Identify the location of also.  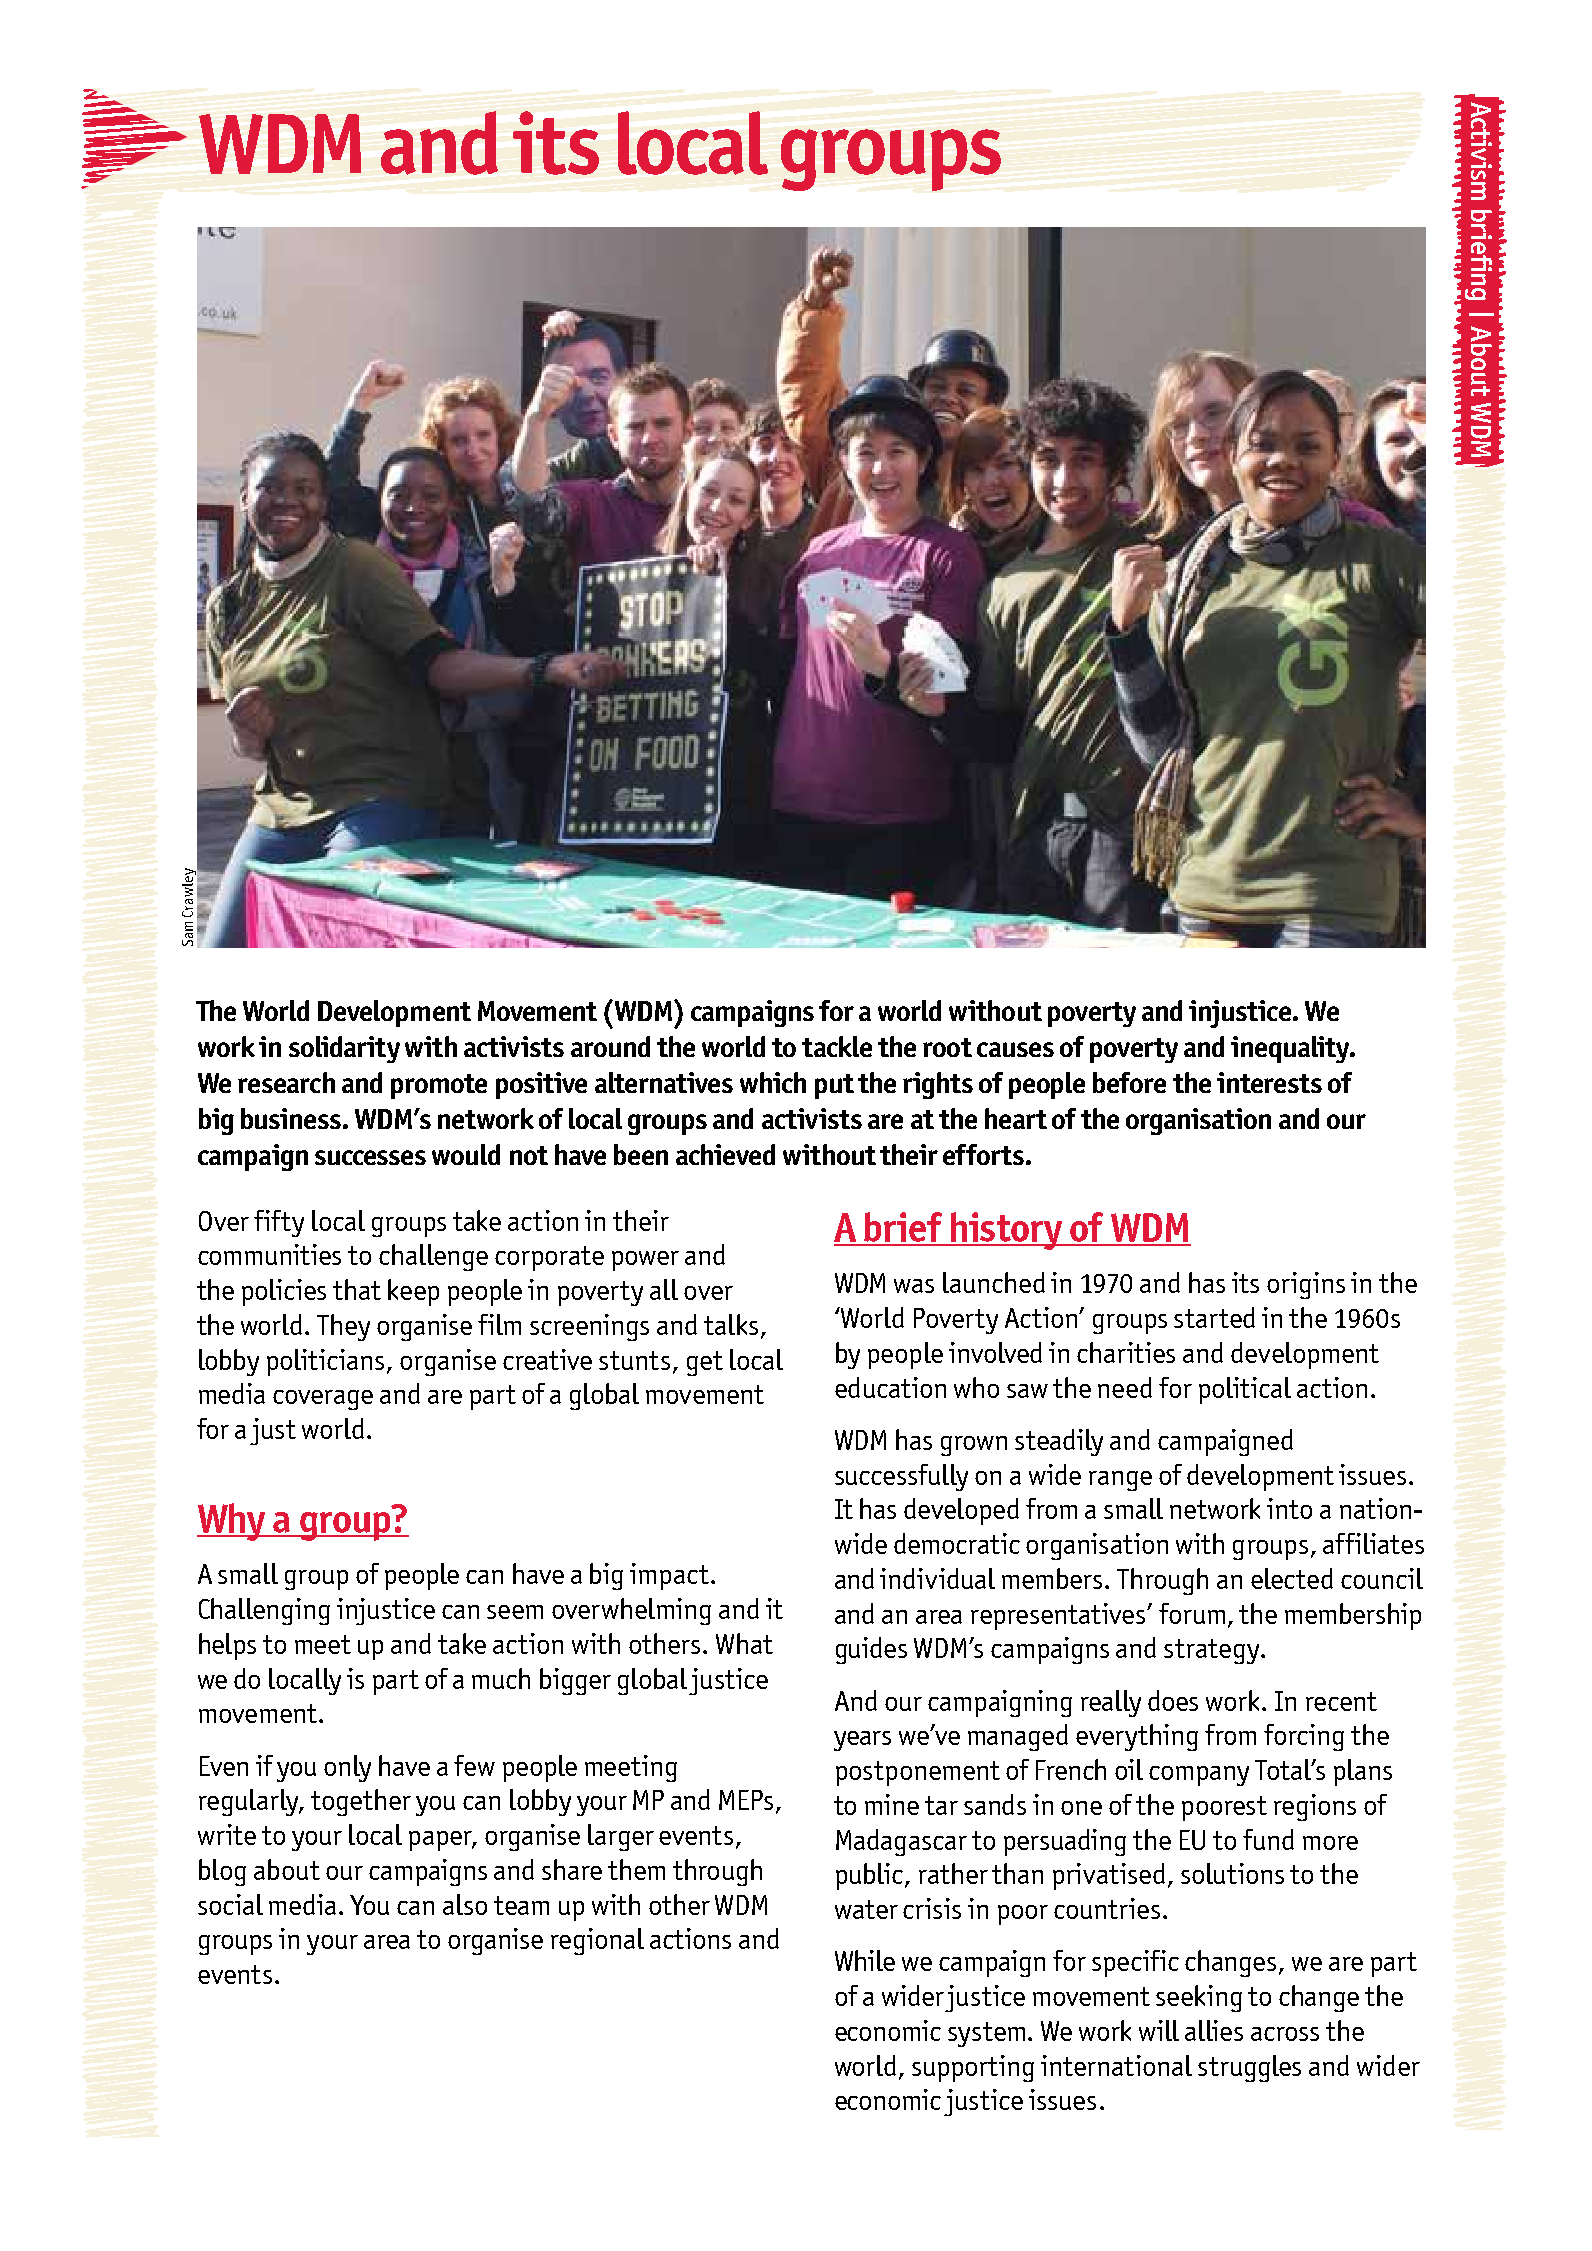
(465, 1904).
